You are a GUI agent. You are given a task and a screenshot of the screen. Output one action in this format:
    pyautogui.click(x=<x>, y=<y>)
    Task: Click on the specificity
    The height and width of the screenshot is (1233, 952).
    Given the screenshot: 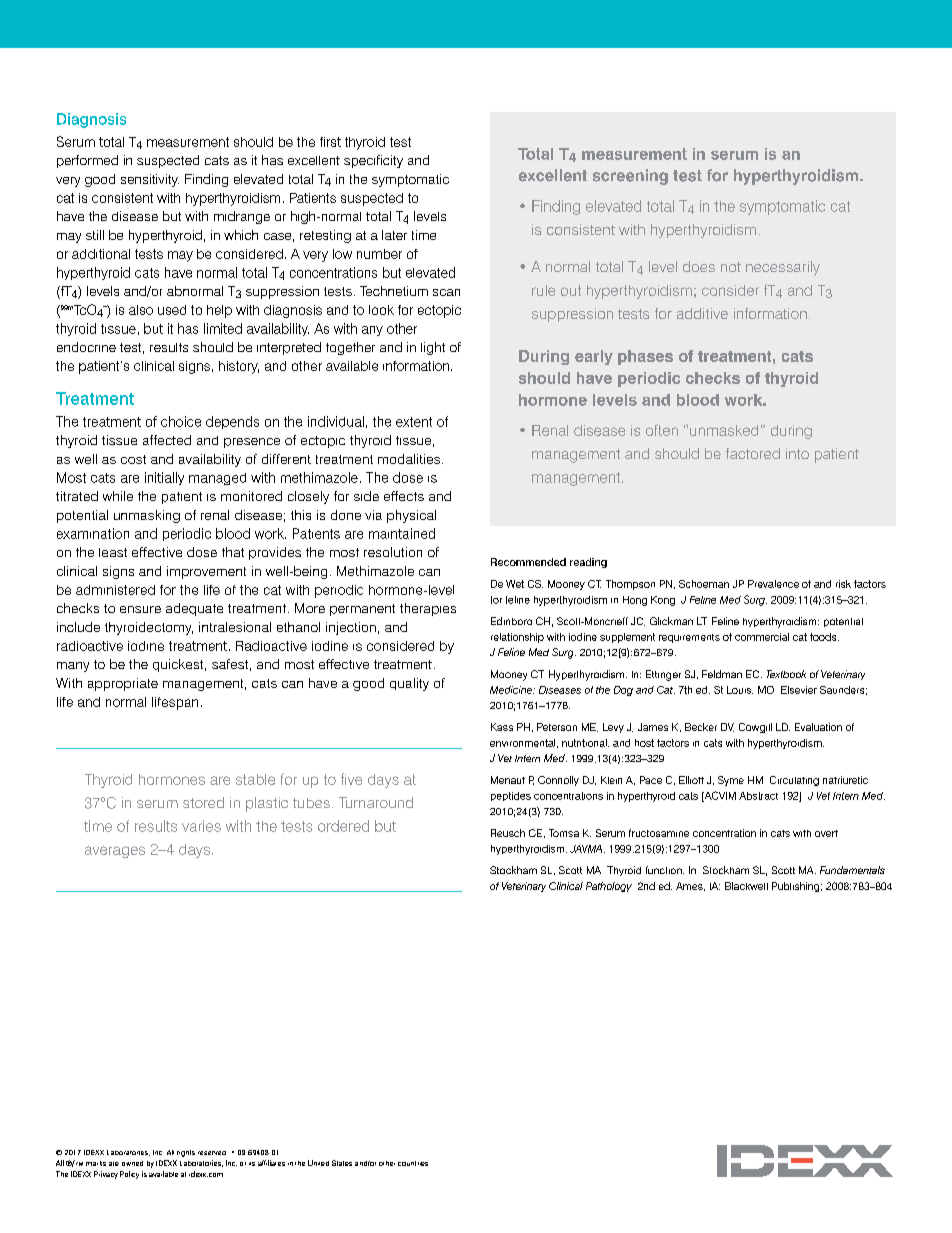 What is the action you would take?
    pyautogui.click(x=373, y=161)
